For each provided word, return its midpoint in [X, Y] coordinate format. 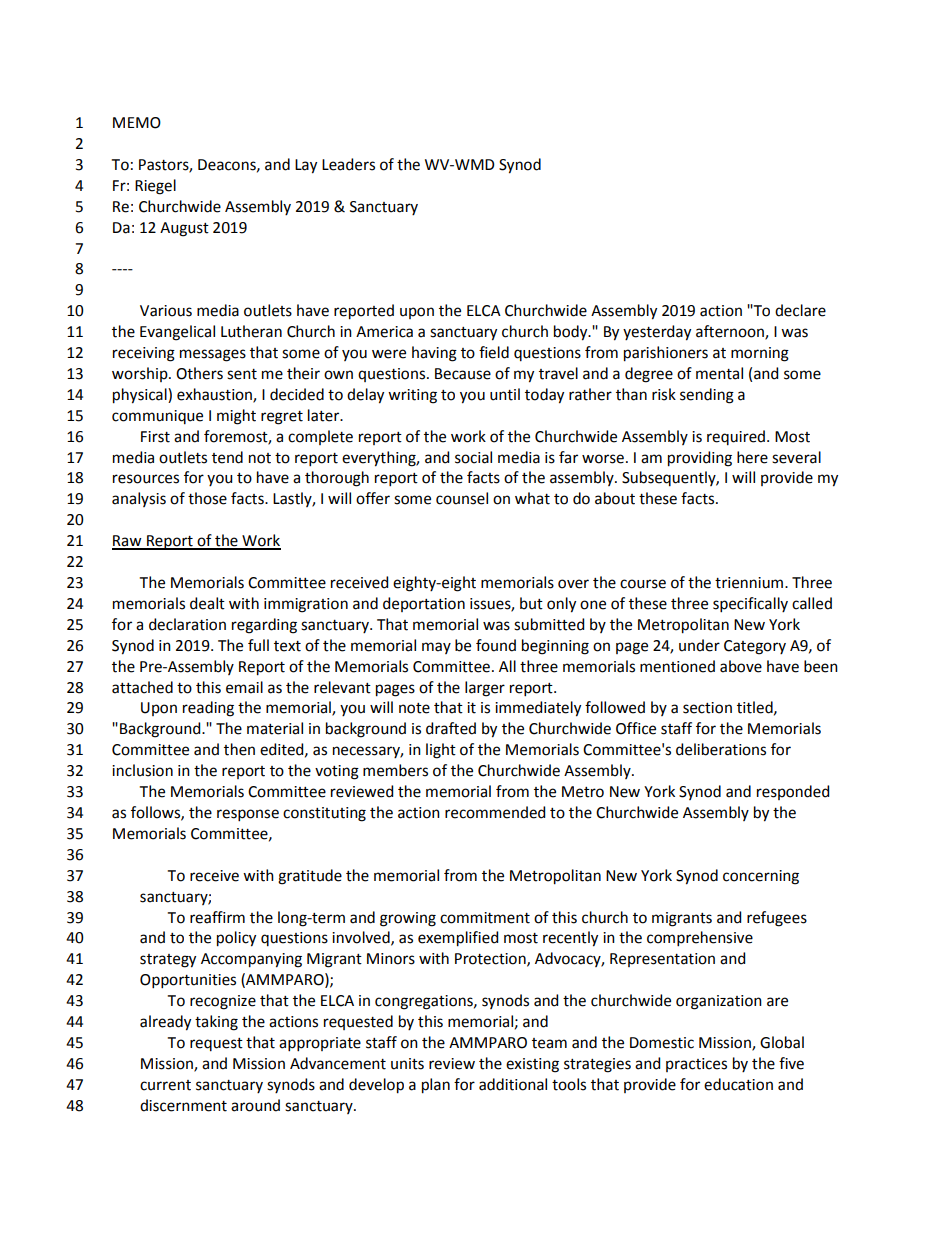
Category [755, 647]
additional [513, 1084]
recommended [495, 812]
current [165, 1085]
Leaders [348, 164]
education [738, 1084]
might [236, 417]
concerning [761, 877]
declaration [187, 624]
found [496, 645]
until [505, 394]
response [248, 815]
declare [800, 310]
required [736, 437]
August [184, 229]
